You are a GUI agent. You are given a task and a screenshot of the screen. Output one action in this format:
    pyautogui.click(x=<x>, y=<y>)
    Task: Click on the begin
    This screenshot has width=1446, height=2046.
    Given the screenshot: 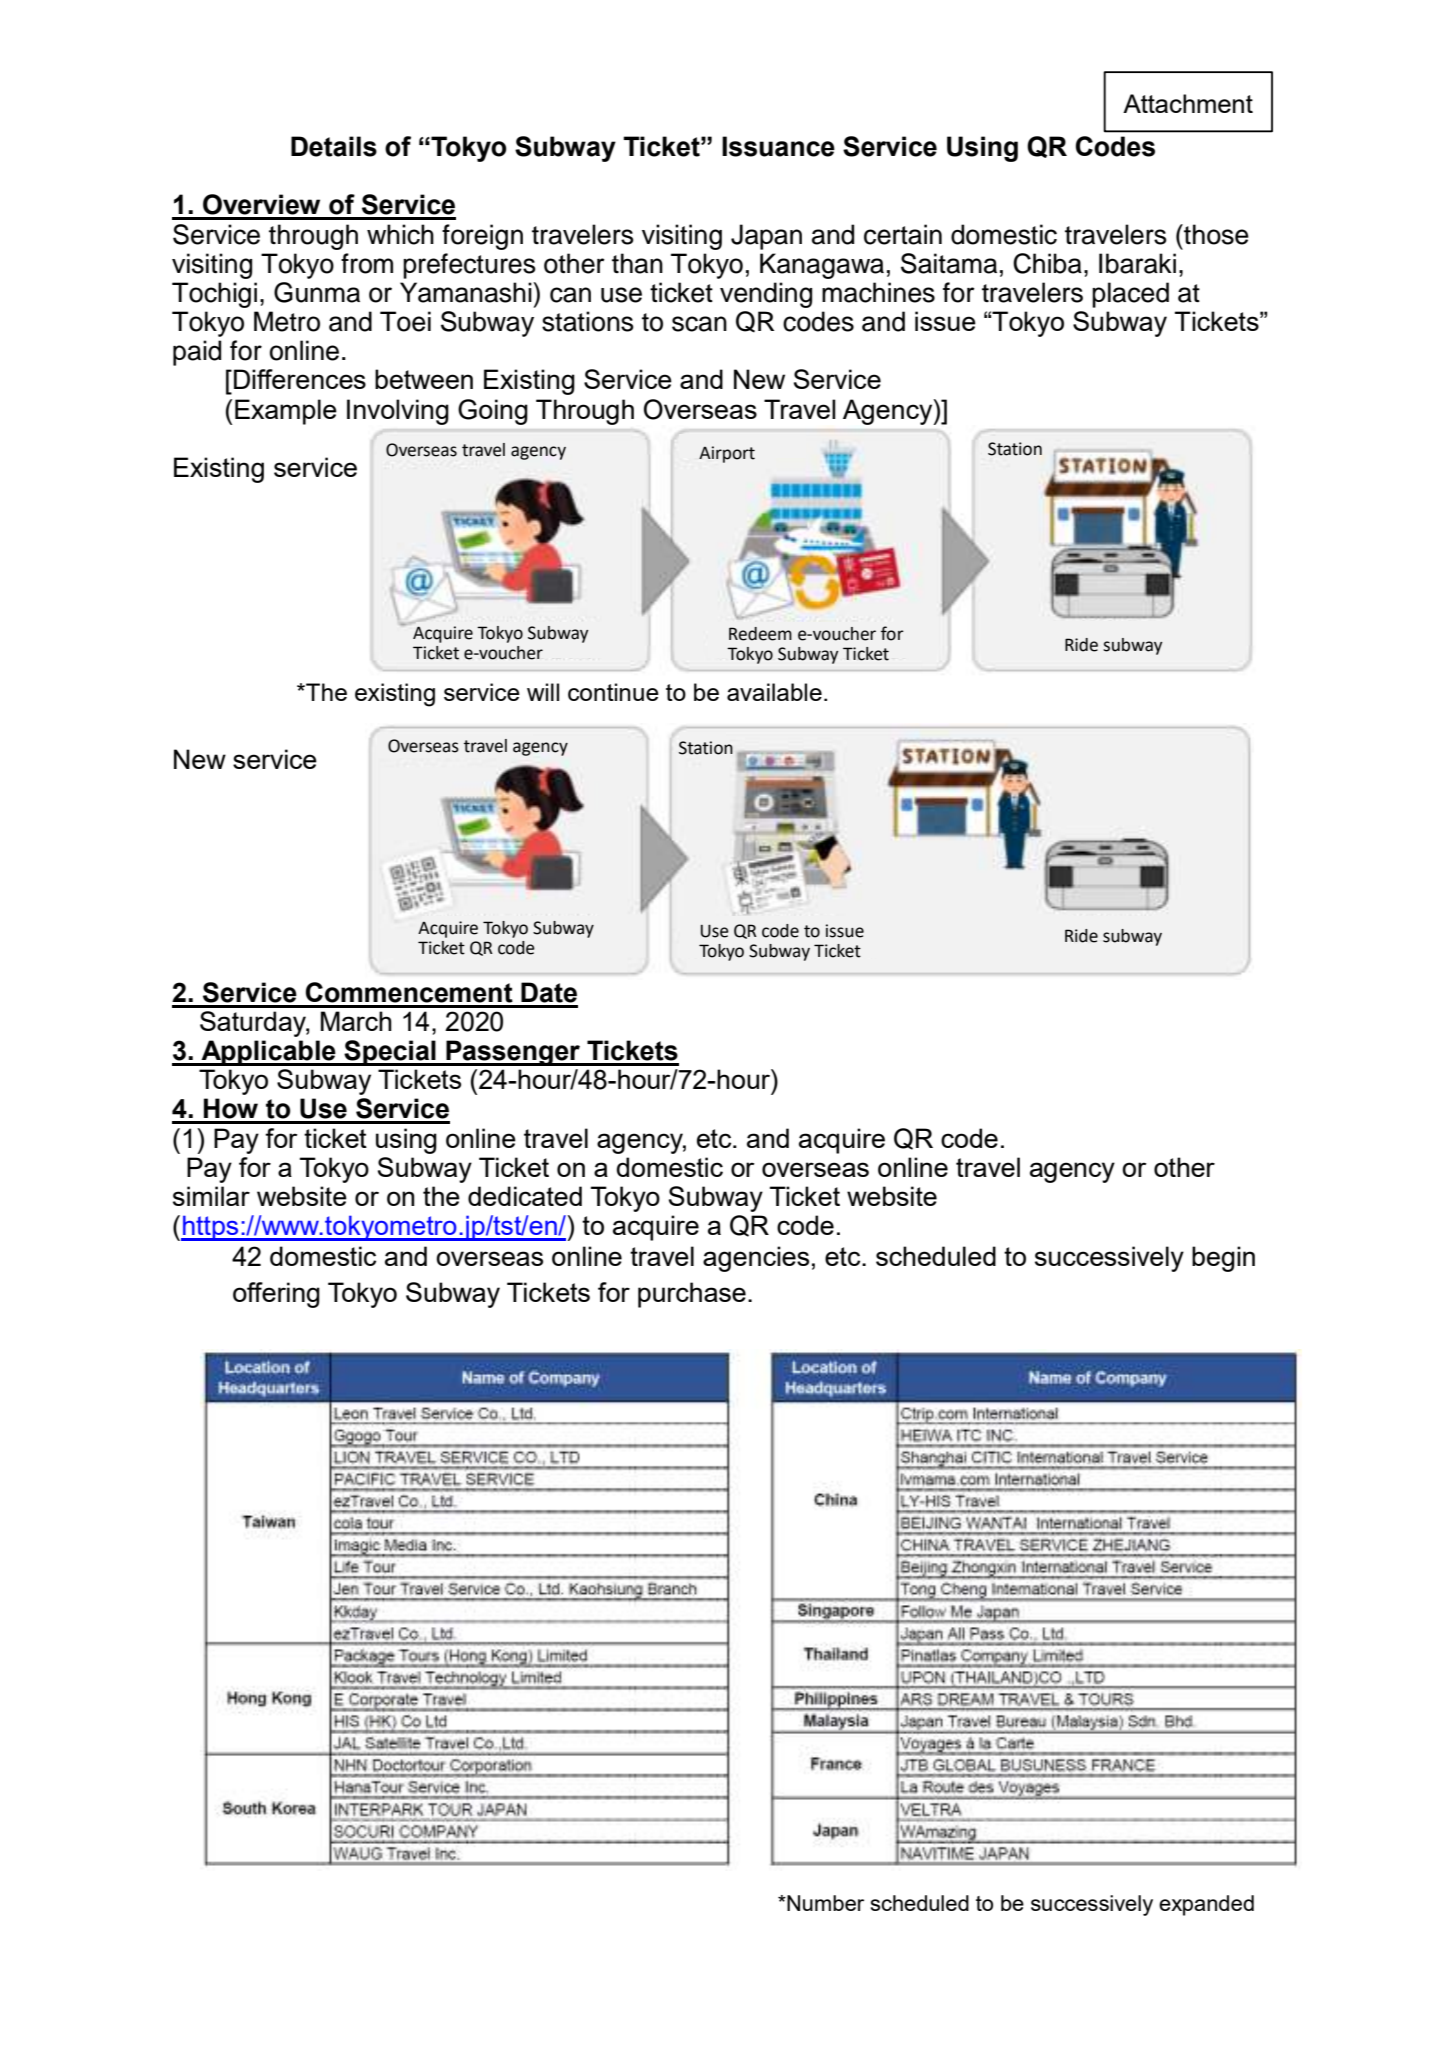 What is the action you would take?
    pyautogui.click(x=1223, y=1259)
